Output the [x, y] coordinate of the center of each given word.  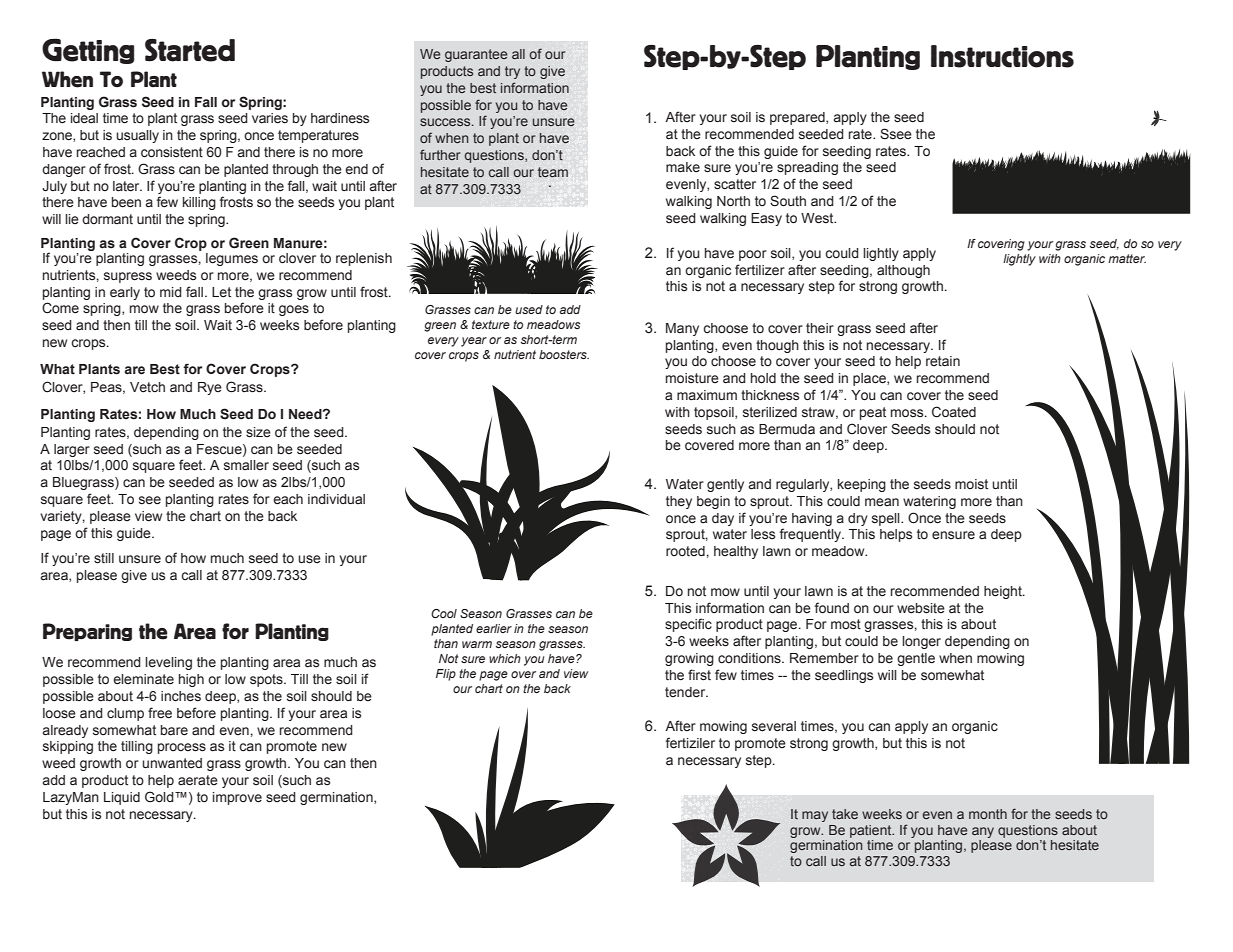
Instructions [1002, 56]
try [512, 72]
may [815, 816]
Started [190, 50]
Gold [160, 796]
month [988, 814]
